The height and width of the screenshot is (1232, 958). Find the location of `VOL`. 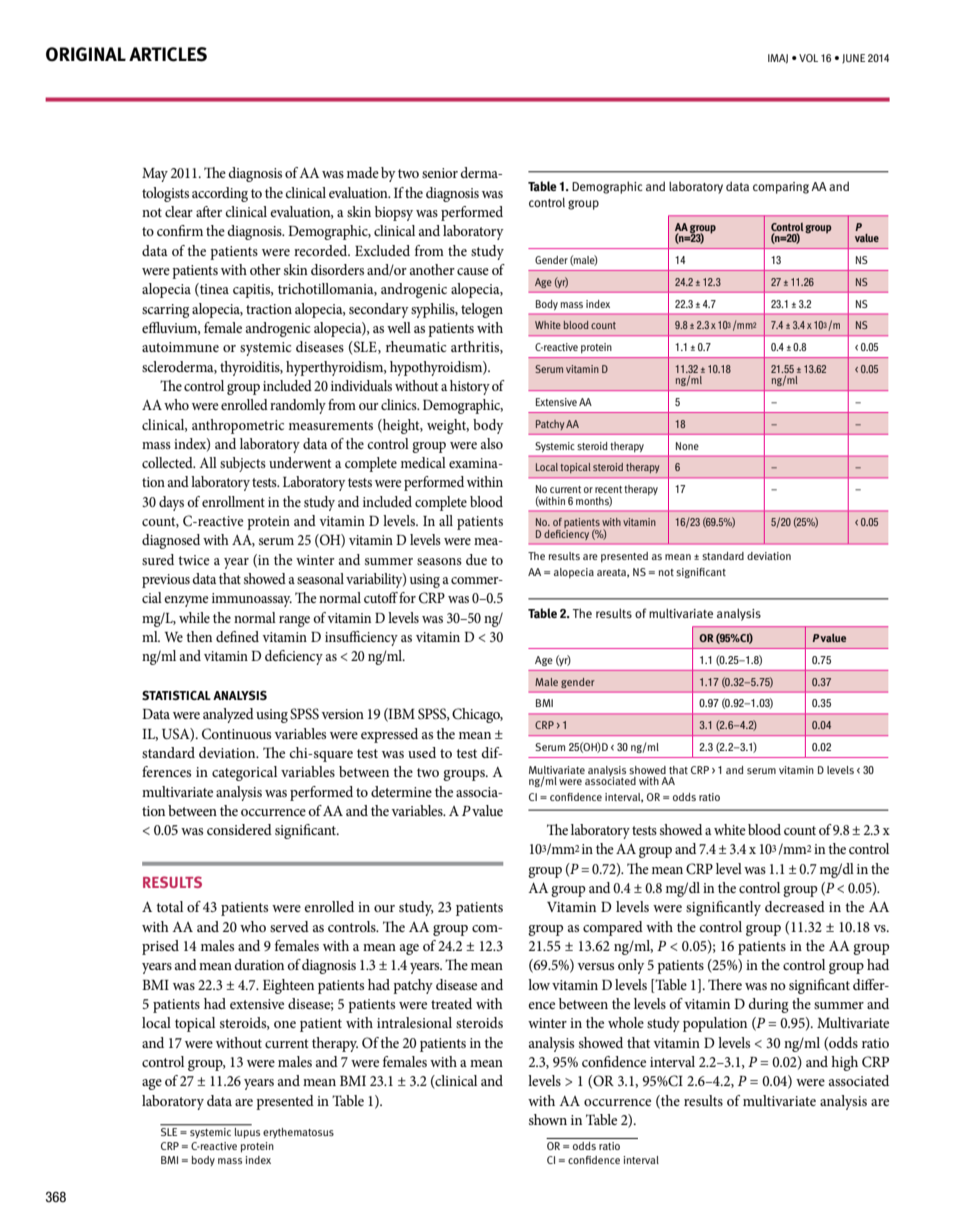

VOL is located at coordinates (808, 58).
